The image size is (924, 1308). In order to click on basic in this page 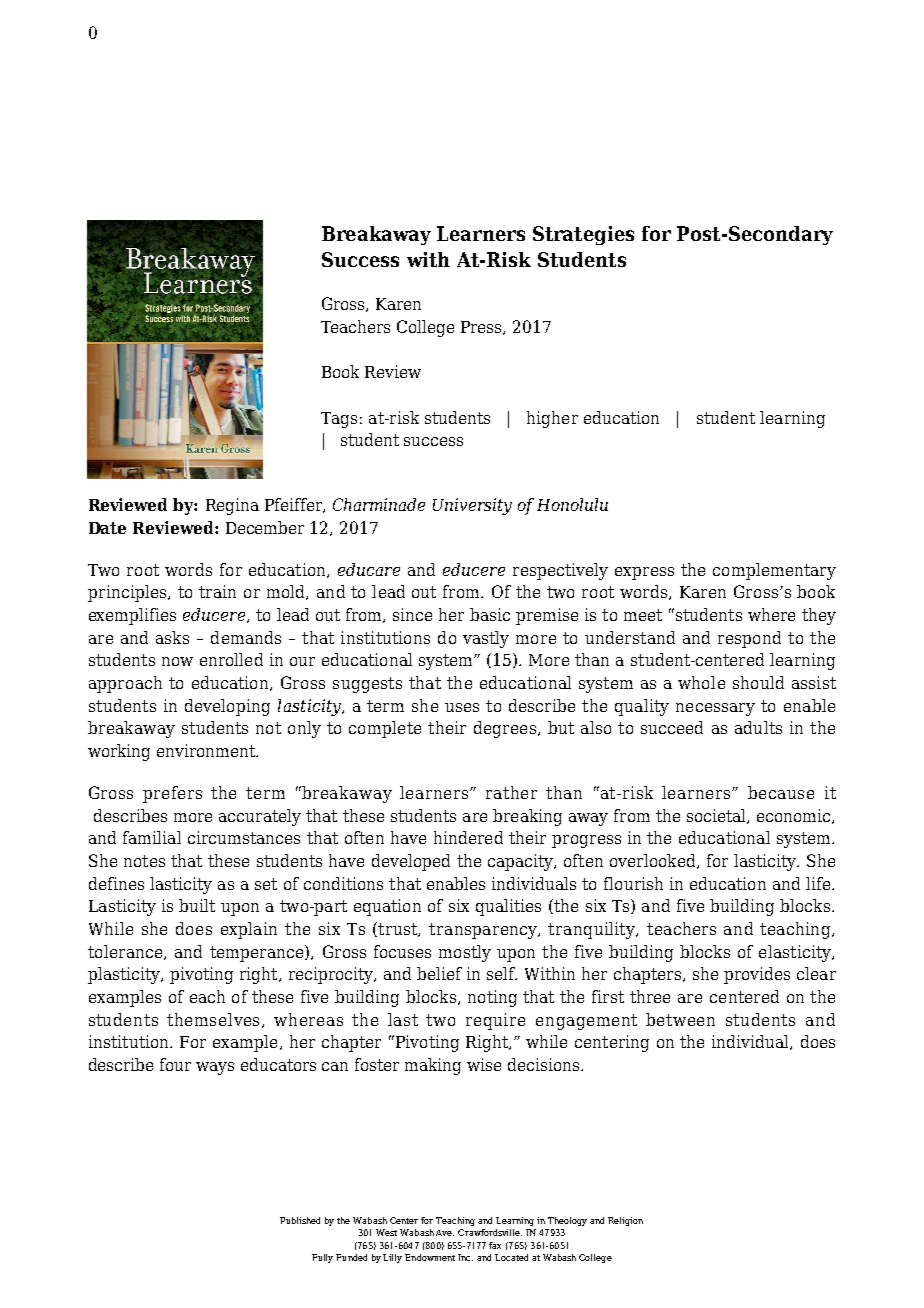, I will do `click(490, 614)`.
